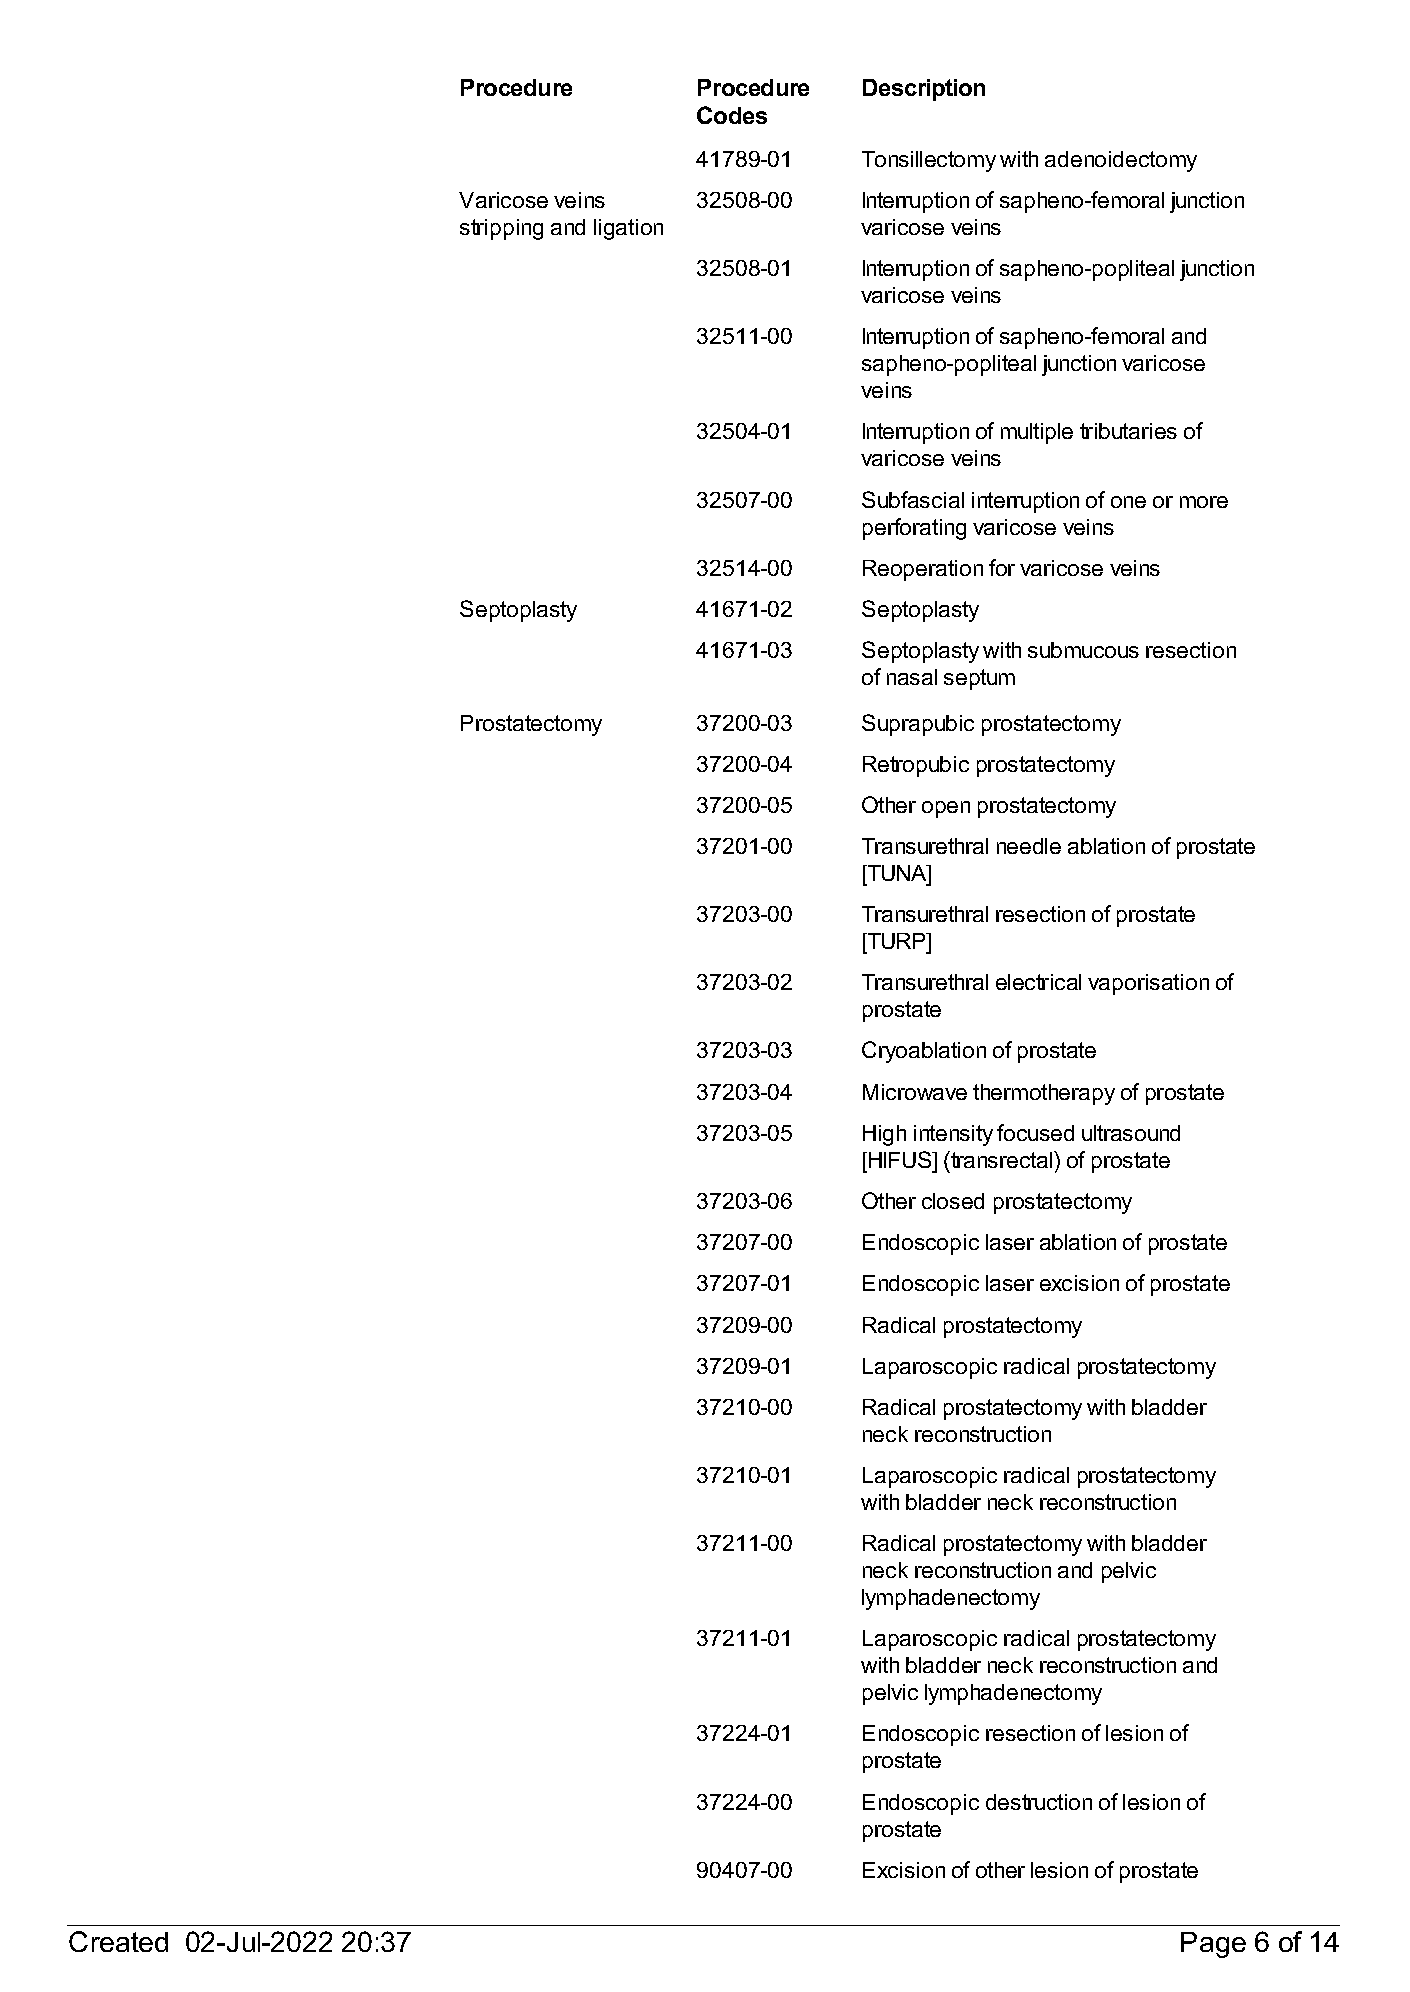  Describe the element at coordinates (501, 229) in the screenshot. I see `stripping` at that location.
